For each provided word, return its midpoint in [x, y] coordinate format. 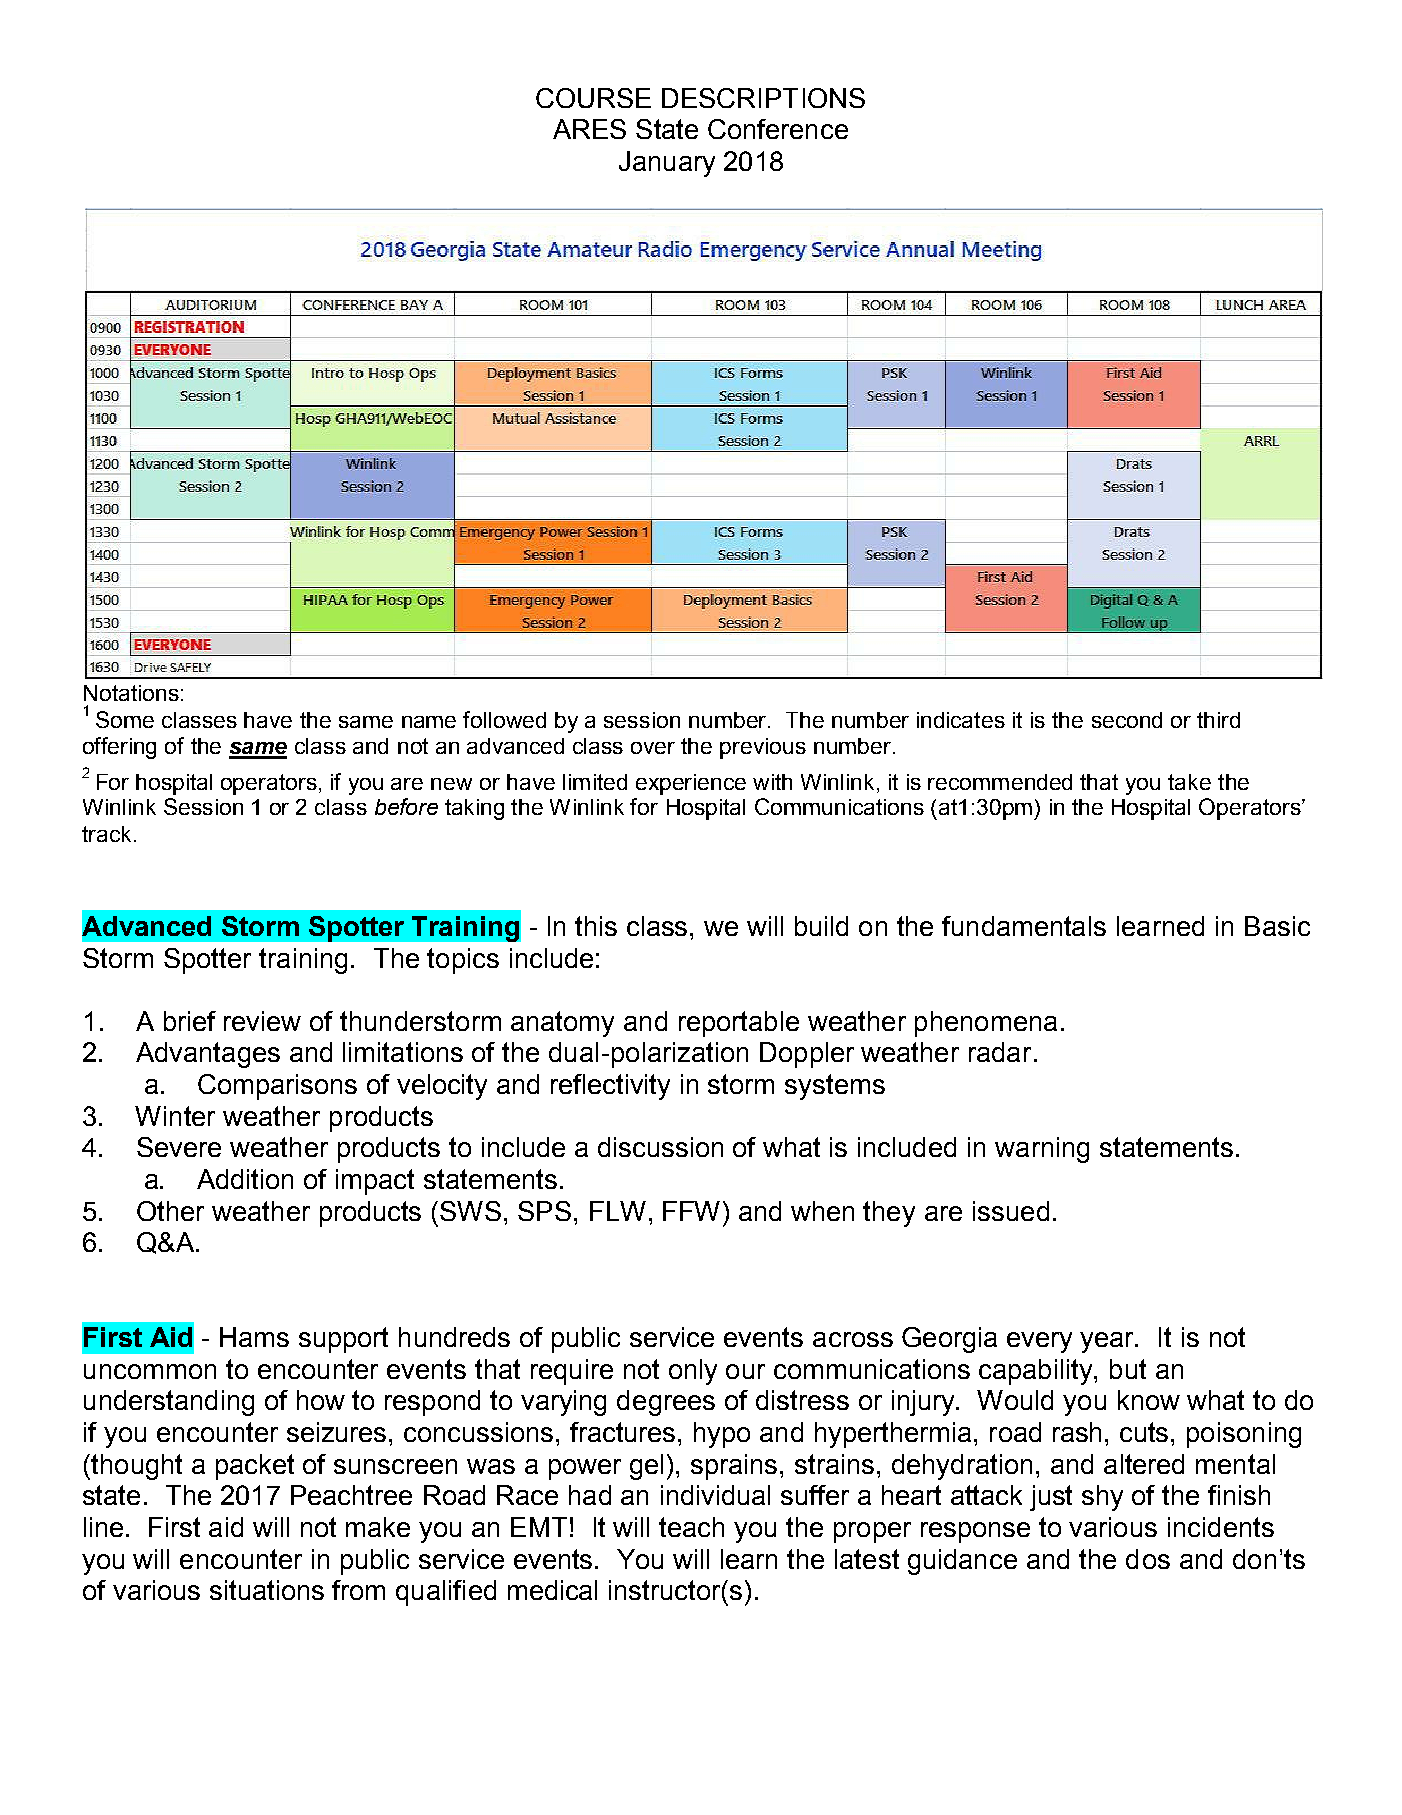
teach [691, 1527]
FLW [618, 1211]
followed [504, 719]
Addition [245, 1179]
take [1189, 782]
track [106, 834]
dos [1148, 1559]
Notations [131, 693]
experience [691, 784]
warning [1042, 1150]
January [667, 164]
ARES [589, 129]
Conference [778, 129]
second [1127, 720]
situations [267, 1590]
